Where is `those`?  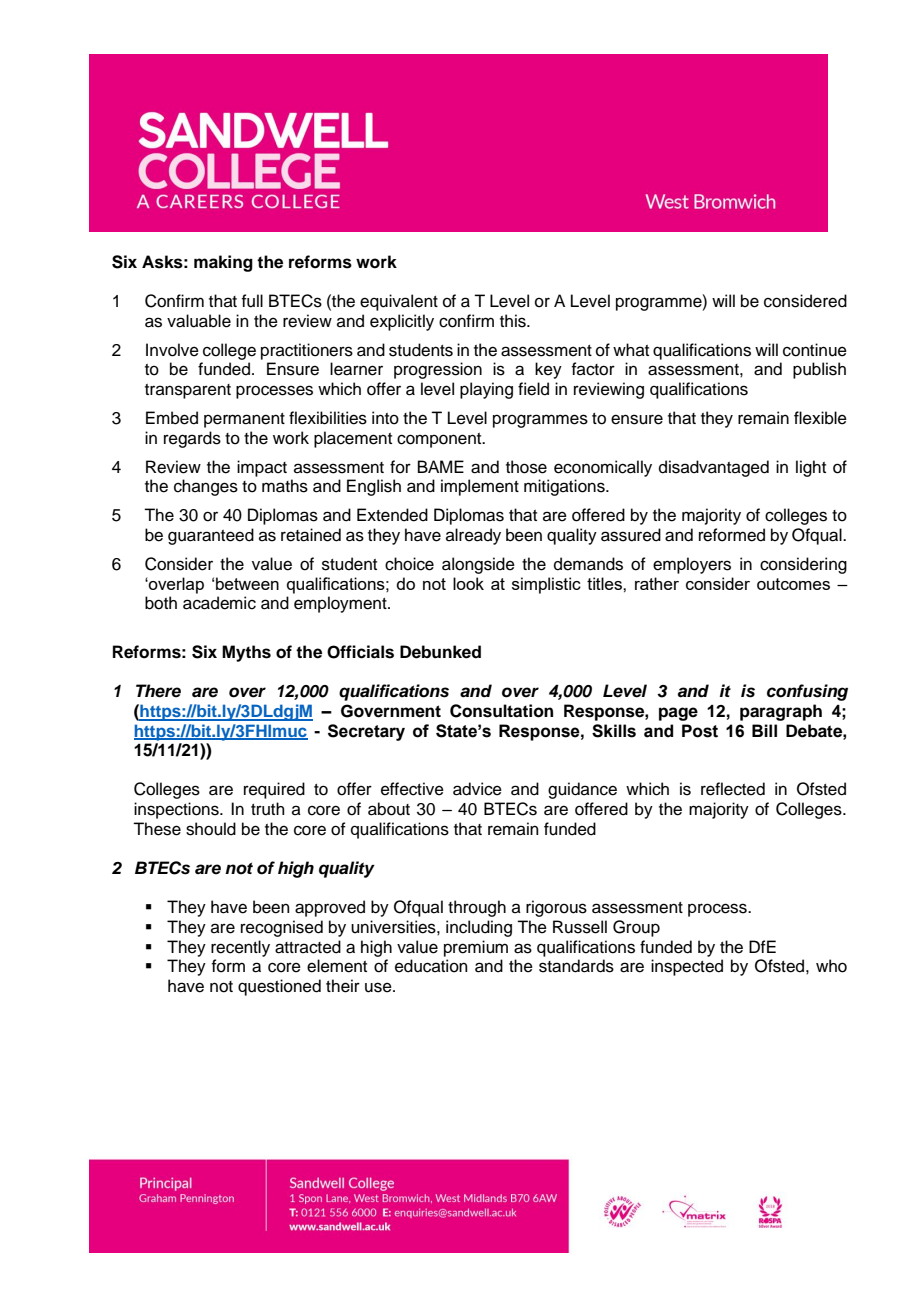
those is located at coordinates (526, 467).
